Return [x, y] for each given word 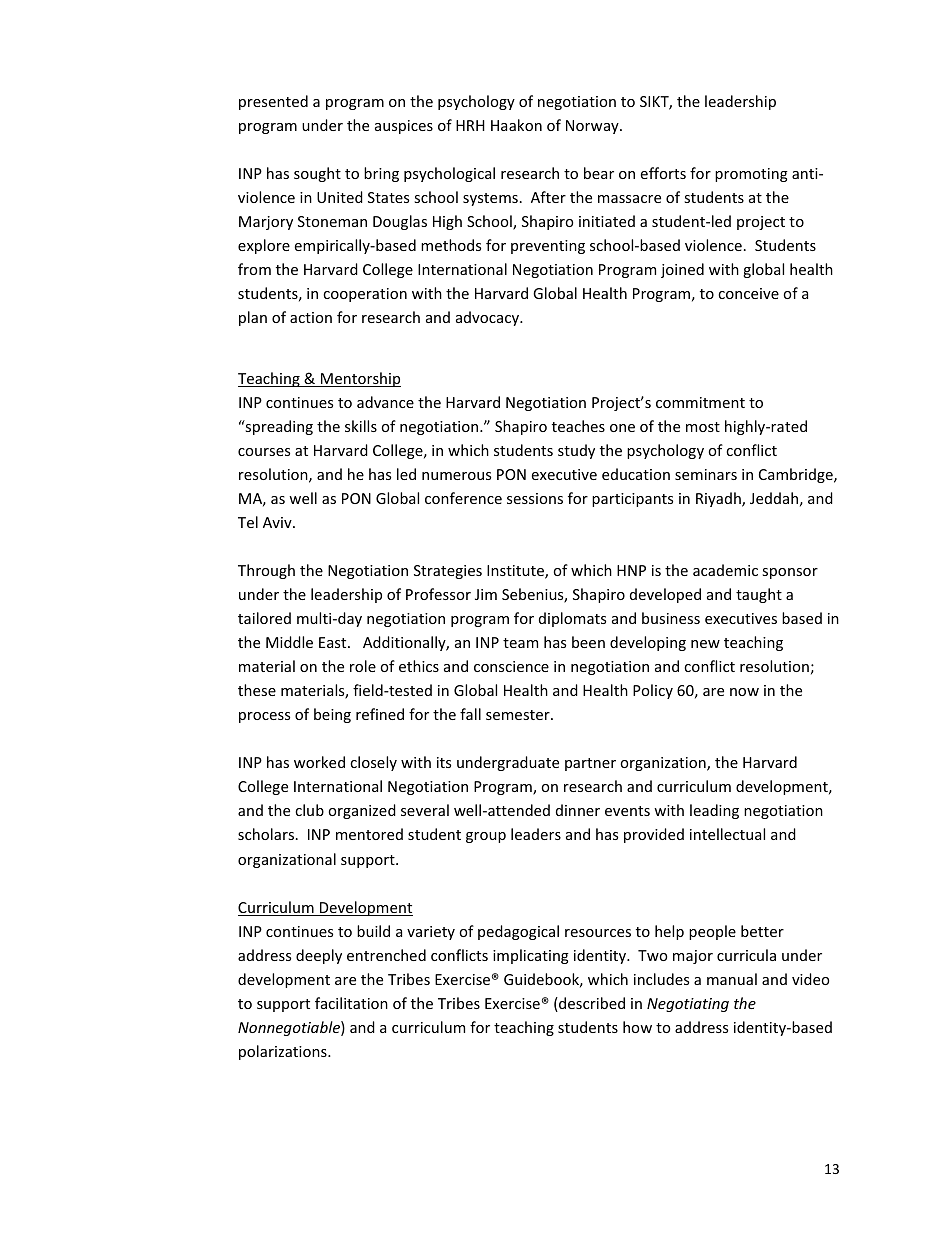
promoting [751, 175]
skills [361, 426]
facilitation [351, 1003]
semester [519, 715]
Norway [593, 127]
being [332, 715]
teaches [578, 426]
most [703, 427]
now [744, 692]
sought [317, 174]
